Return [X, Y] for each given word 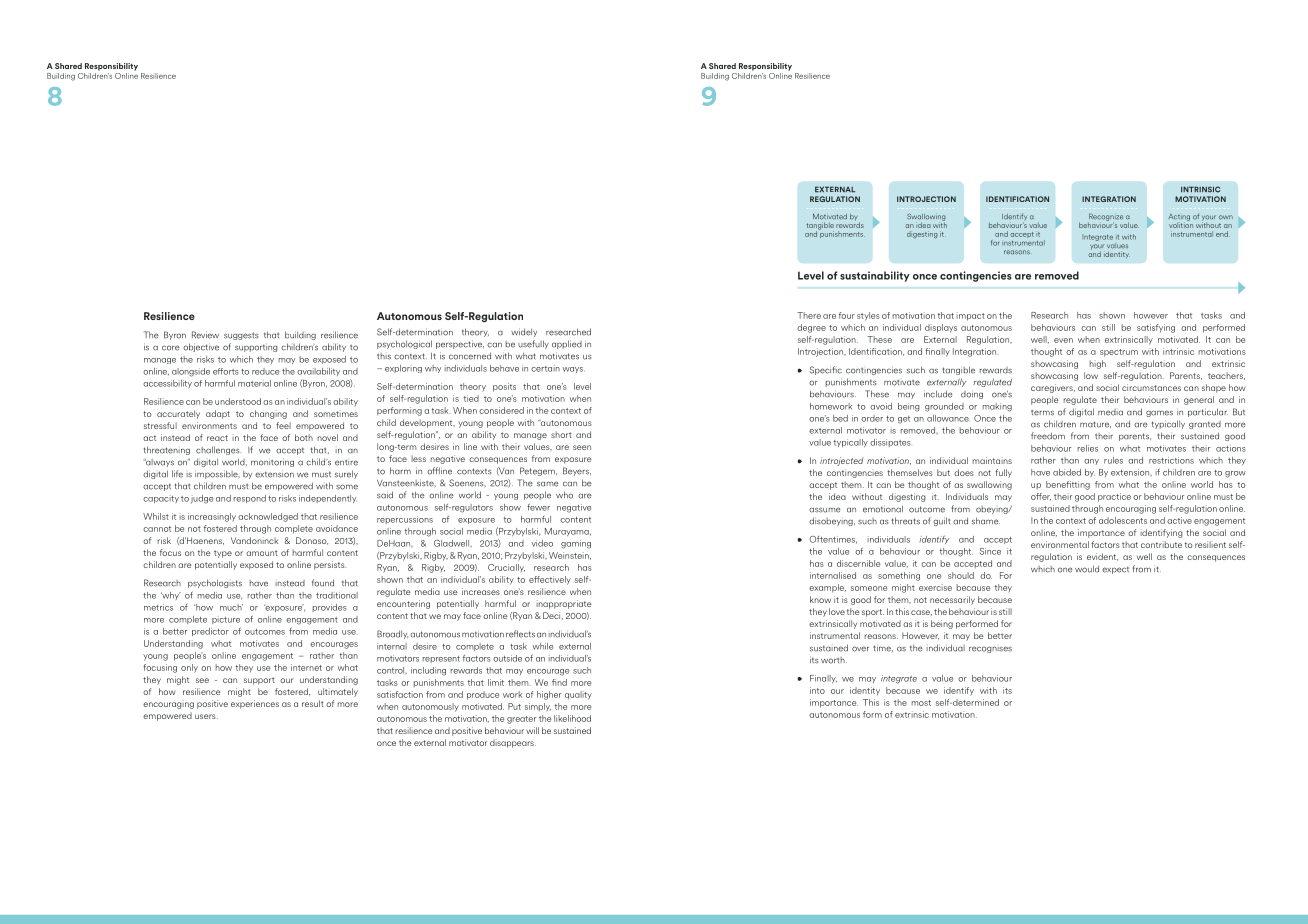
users [206, 716]
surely [346, 474]
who [564, 495]
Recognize [1106, 218]
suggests [241, 336]
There [809, 315]
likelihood [572, 718]
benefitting [1068, 485]
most [921, 703]
